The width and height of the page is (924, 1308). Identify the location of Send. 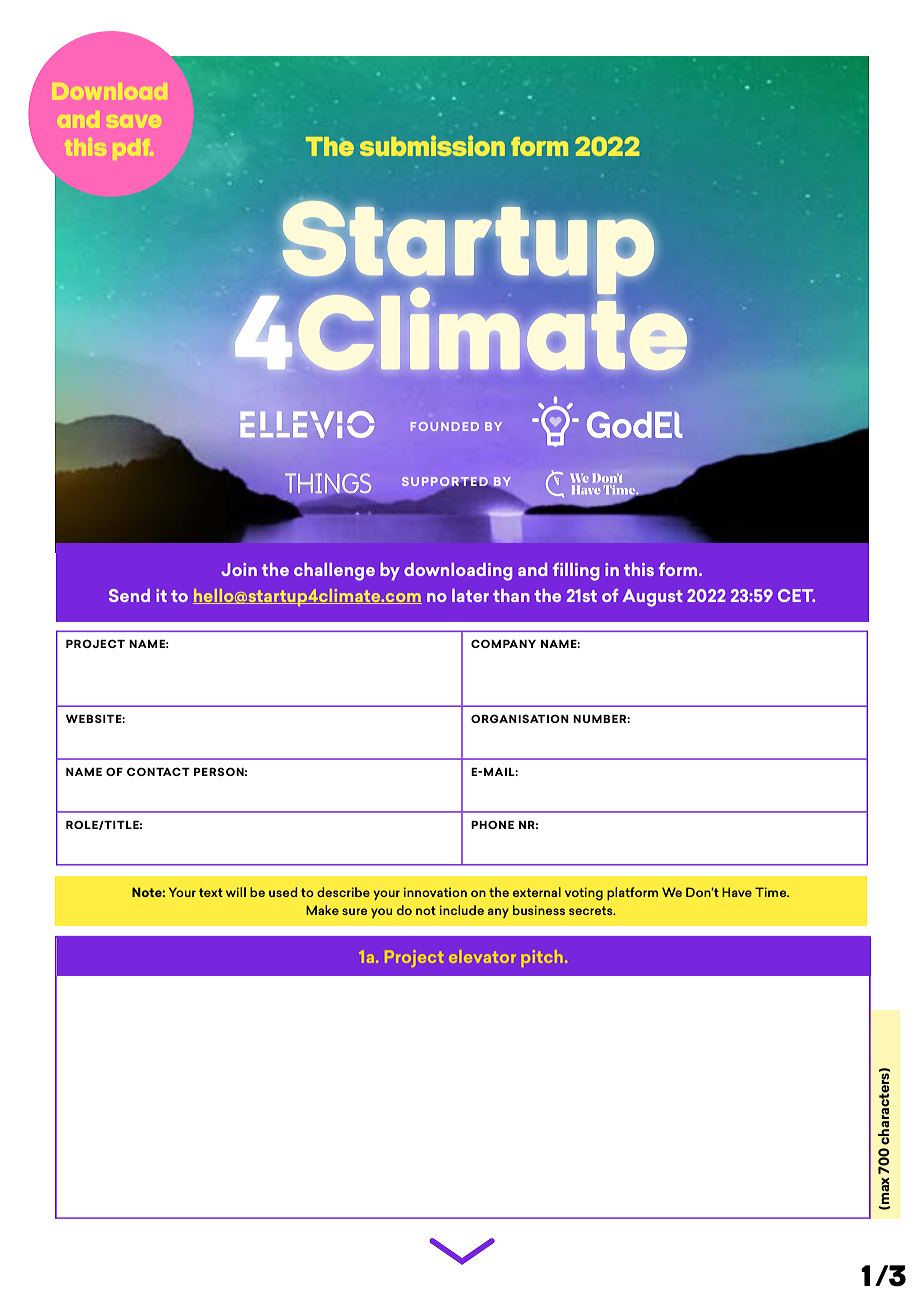
(129, 595).
